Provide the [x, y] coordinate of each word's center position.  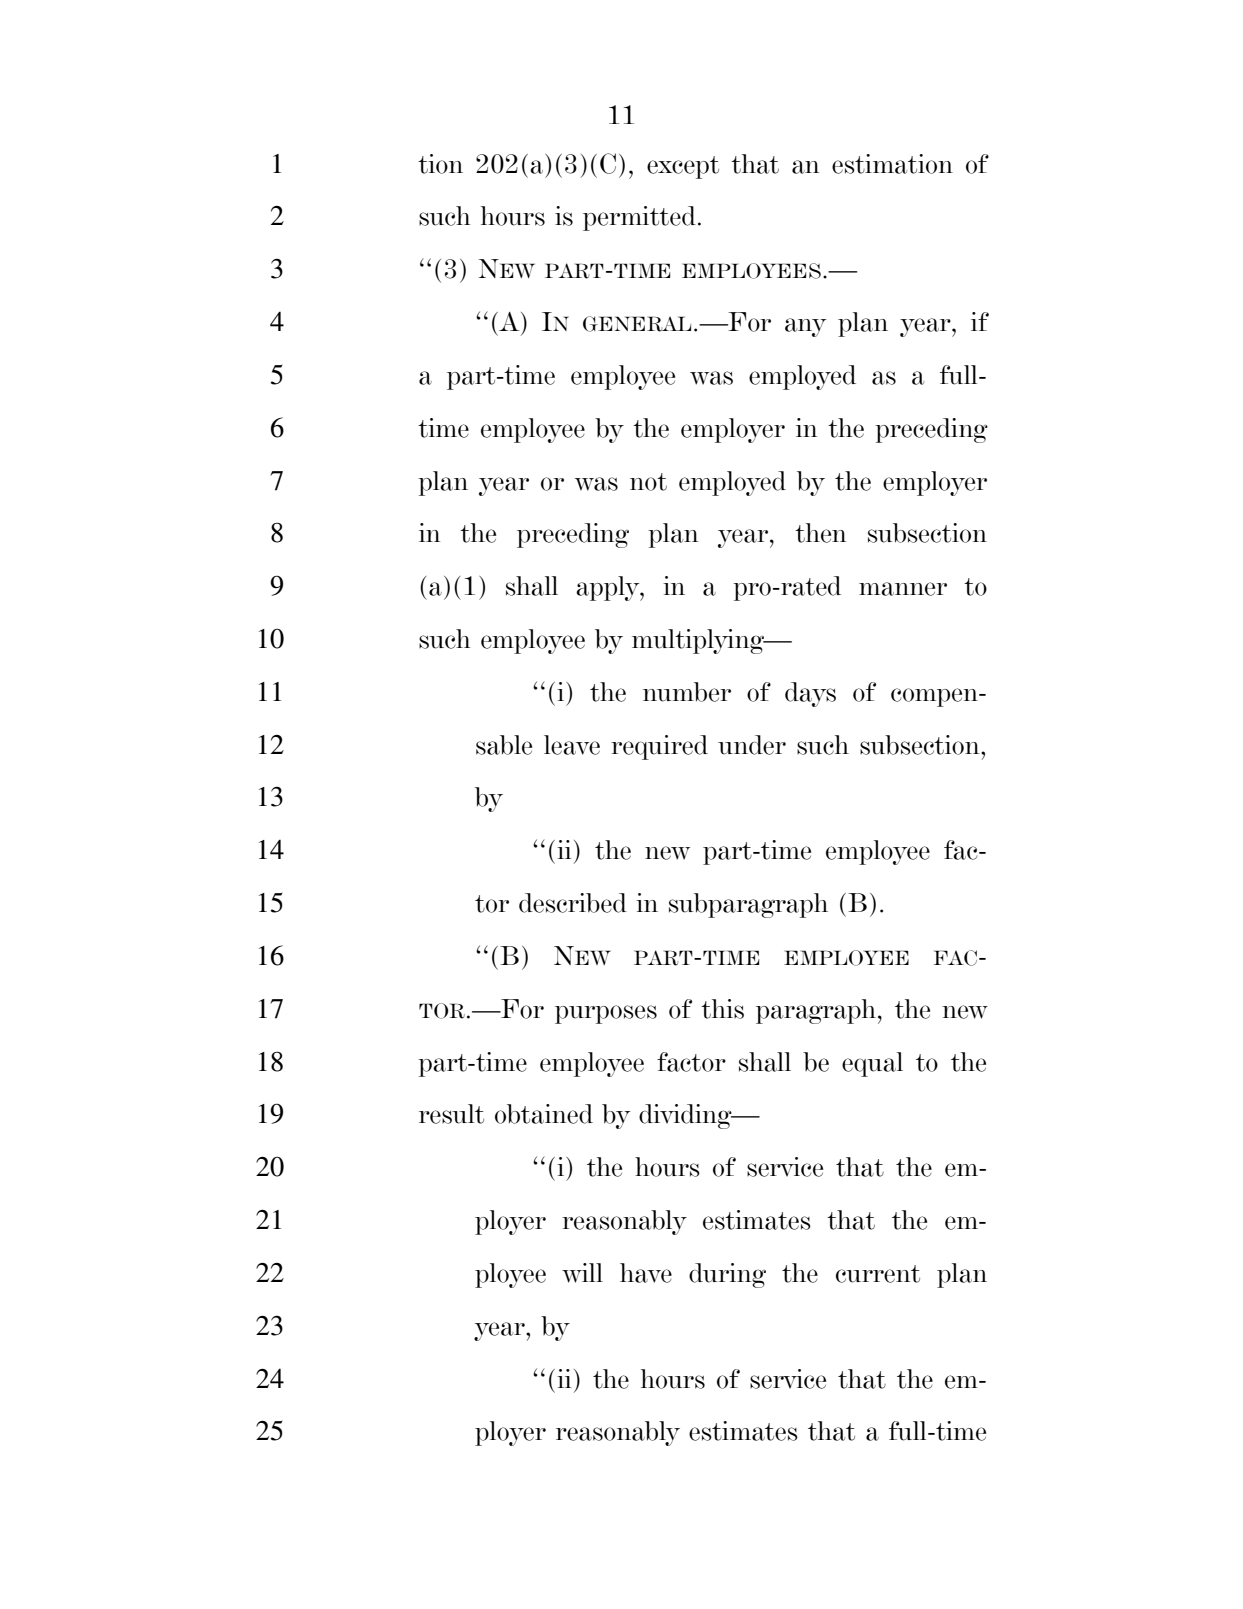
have [646, 1273]
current [878, 1274]
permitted [639, 218]
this [722, 1009]
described [573, 903]
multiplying [699, 641]
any [805, 327]
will [582, 1273]
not [648, 482]
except [683, 167]
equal [872, 1064]
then [820, 533]
